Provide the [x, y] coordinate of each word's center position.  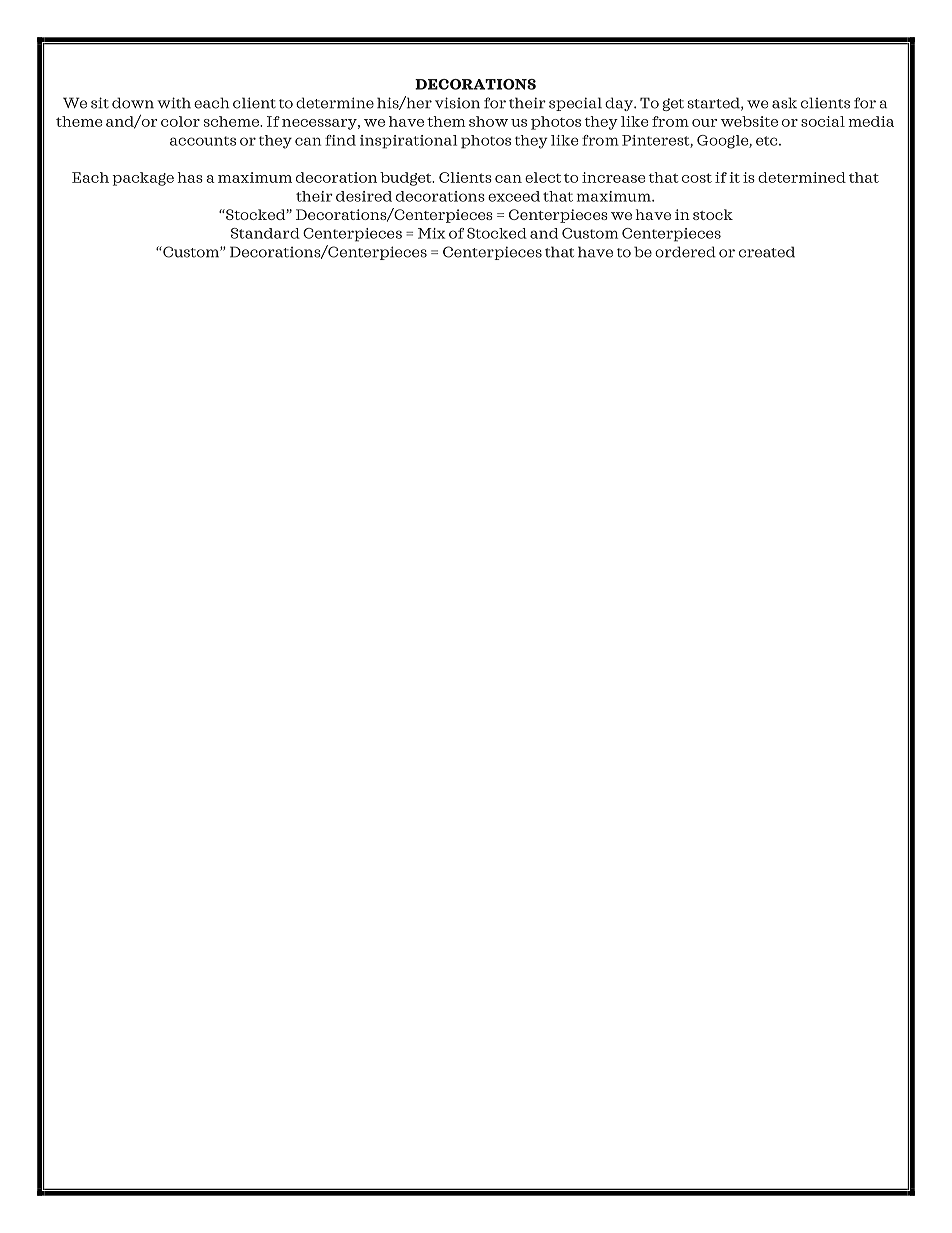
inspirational [408, 142]
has [190, 177]
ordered [685, 252]
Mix [431, 233]
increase [614, 177]
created [767, 252]
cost [697, 178]
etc [768, 141]
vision [457, 103]
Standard [265, 233]
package [143, 179]
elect [543, 177]
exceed [514, 196]
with [174, 103]
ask [784, 103]
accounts [203, 141]
